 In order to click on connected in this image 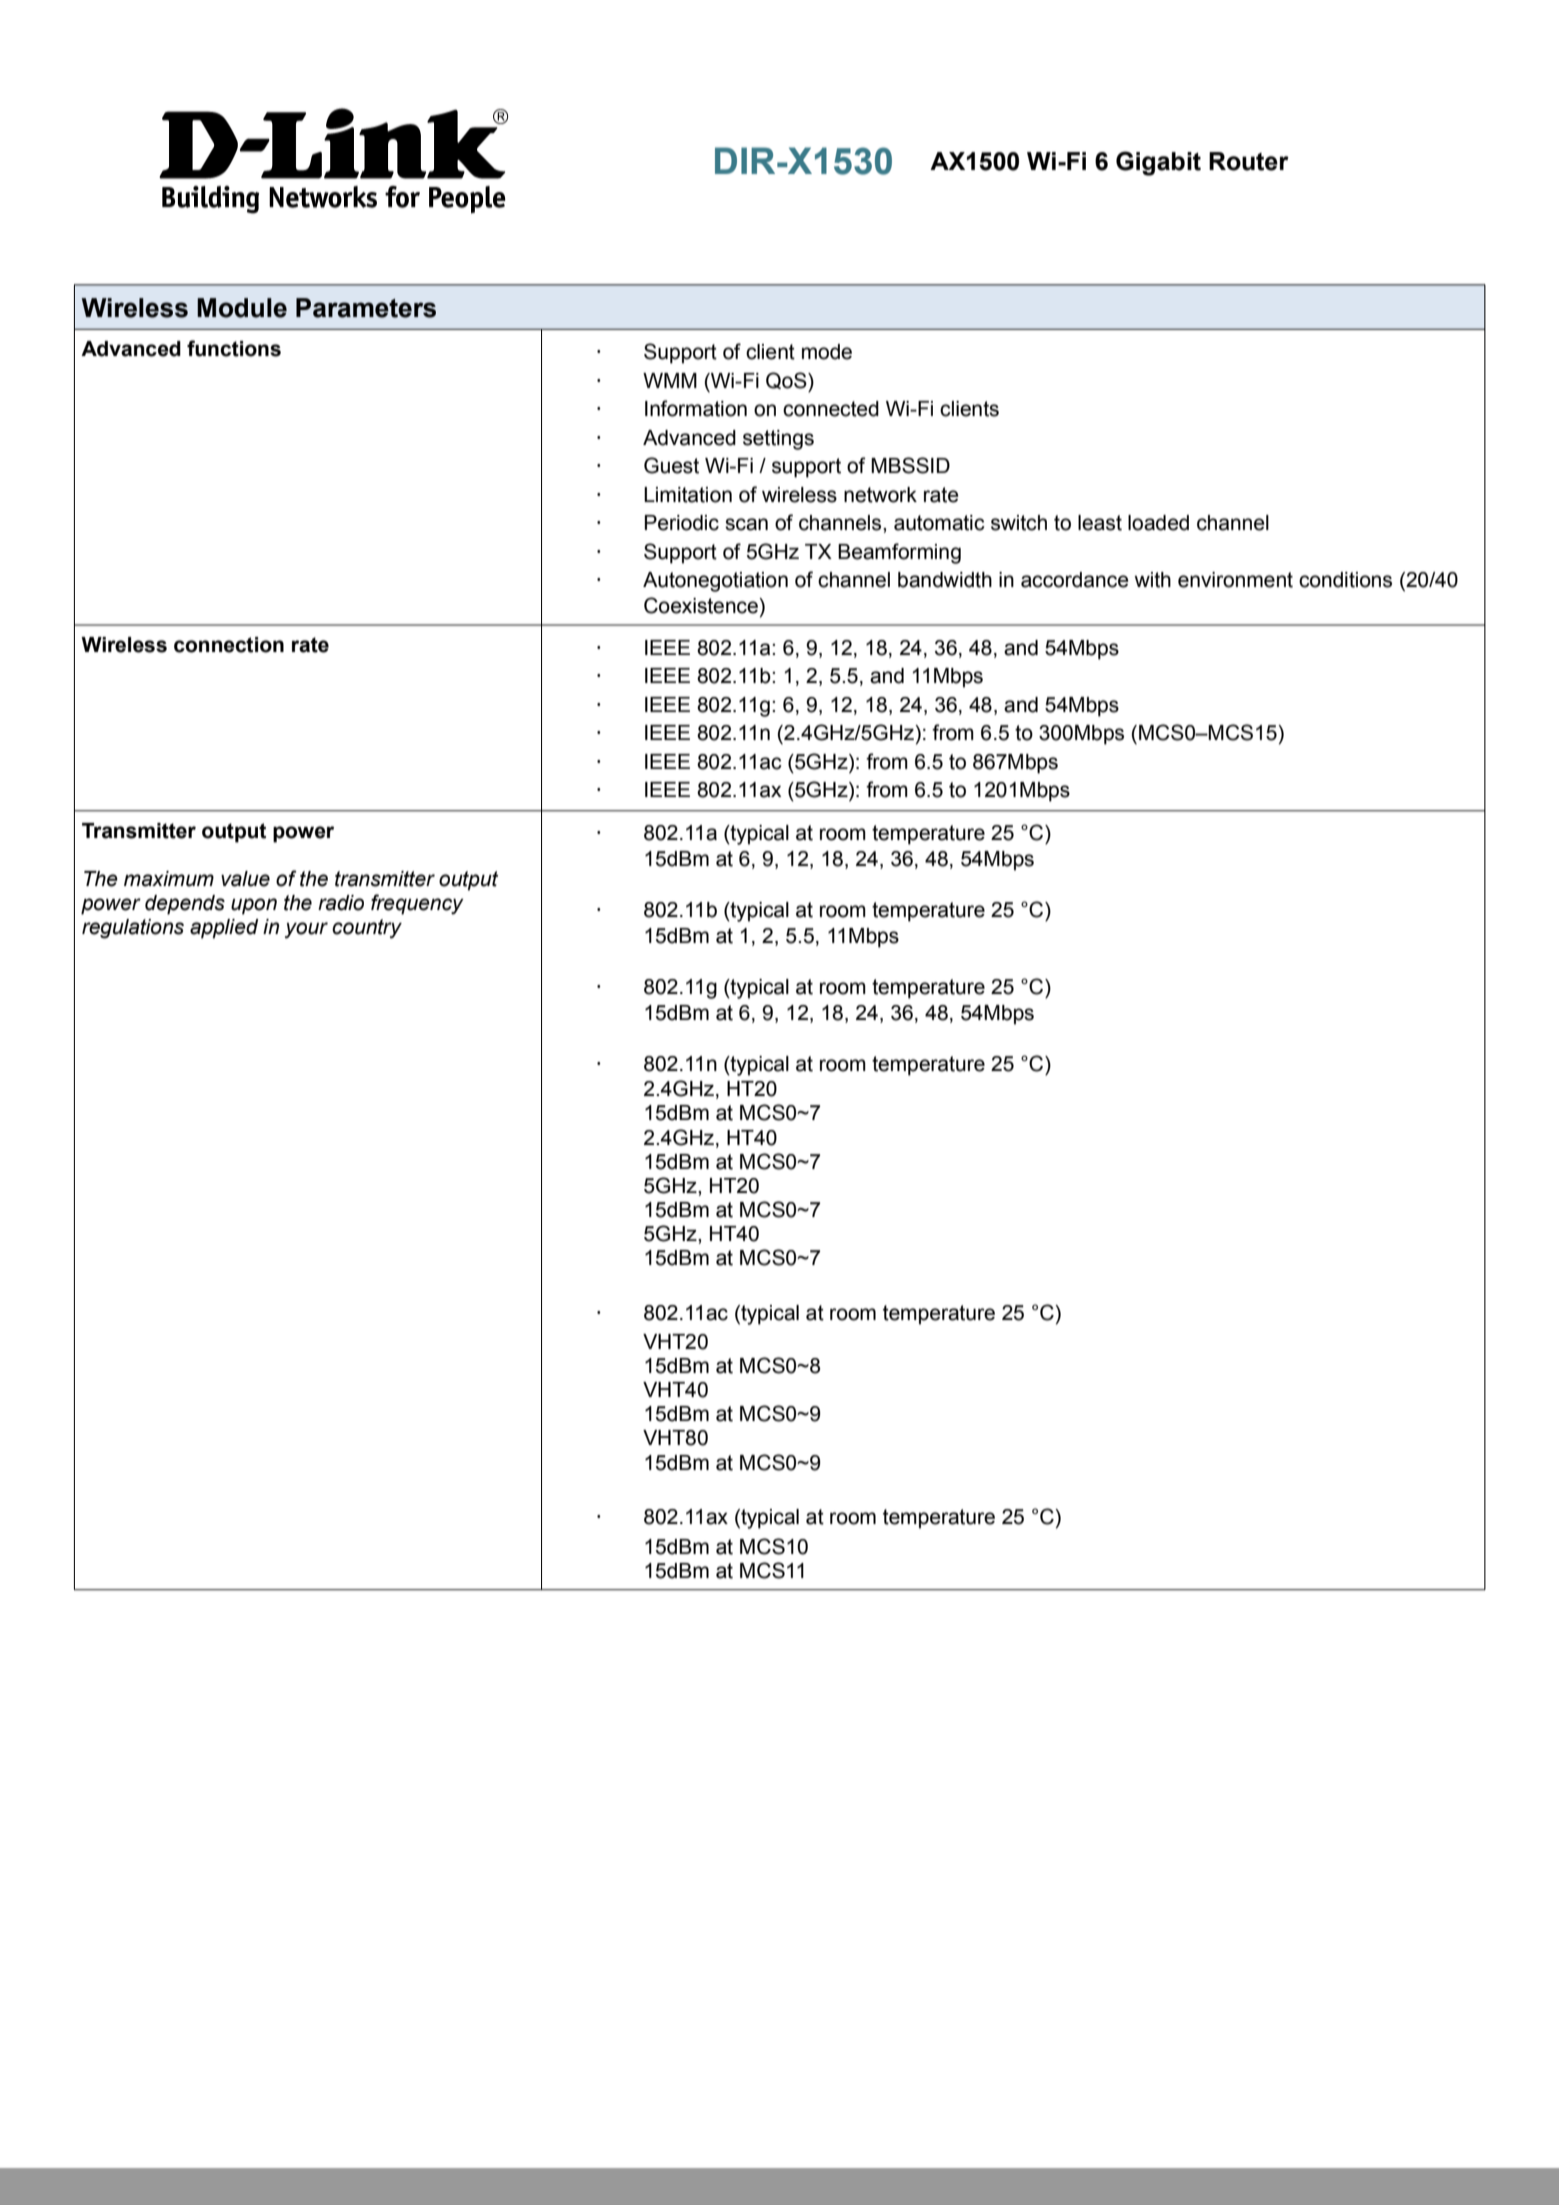, I will do `click(831, 409)`.
